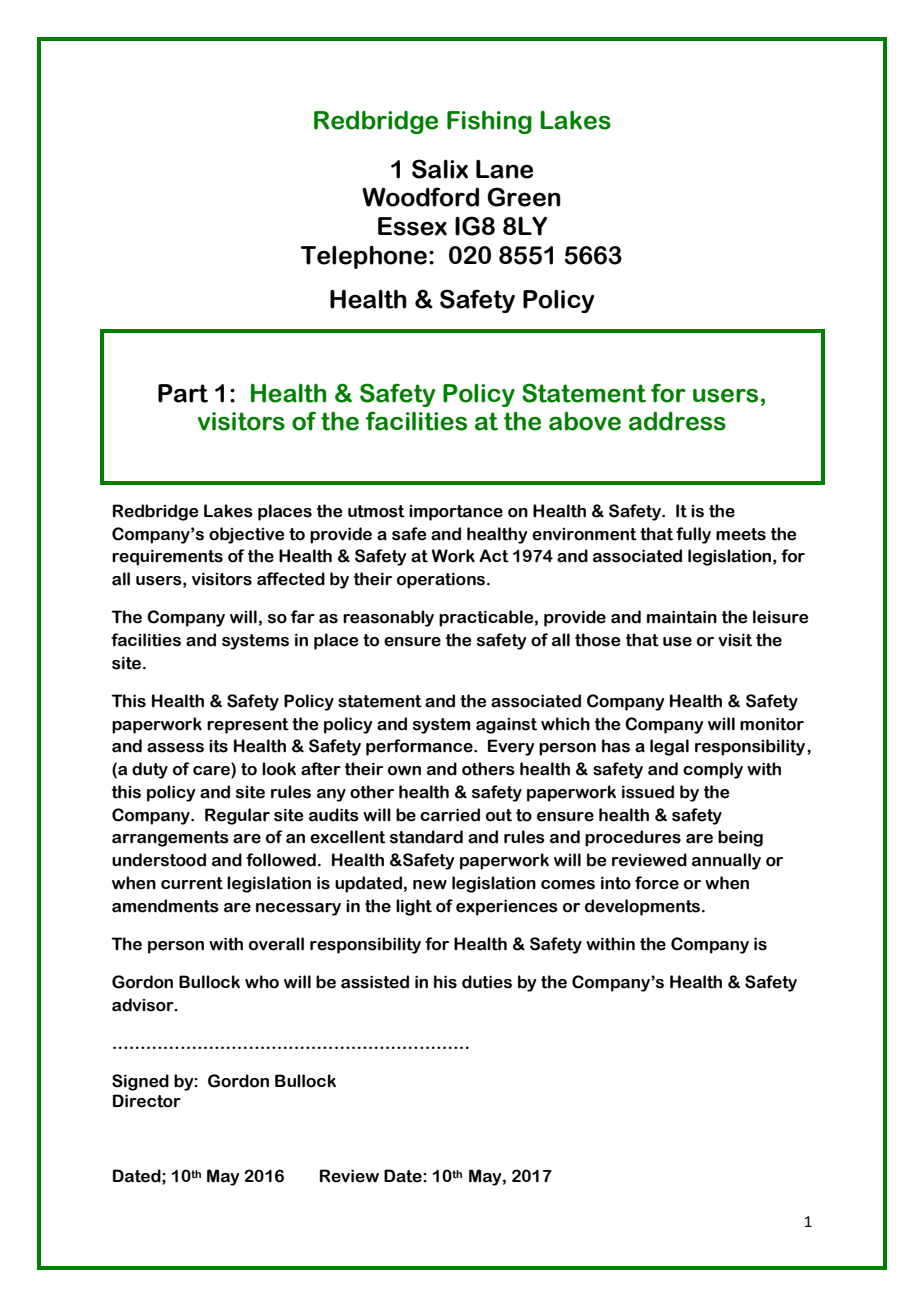 The height and width of the image is (1307, 924). I want to click on Regular, so click(237, 816).
